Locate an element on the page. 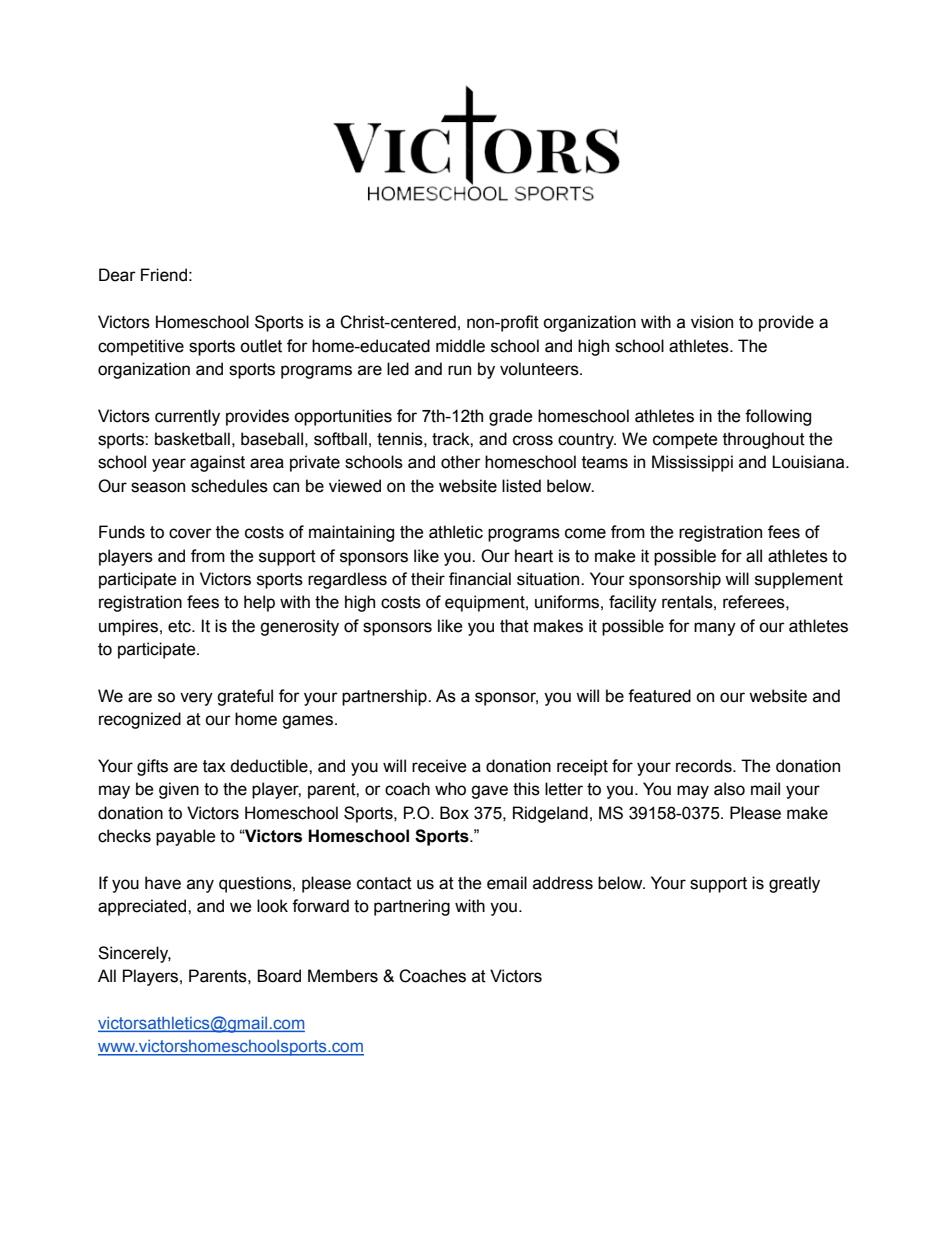  partnering is located at coordinates (412, 907).
